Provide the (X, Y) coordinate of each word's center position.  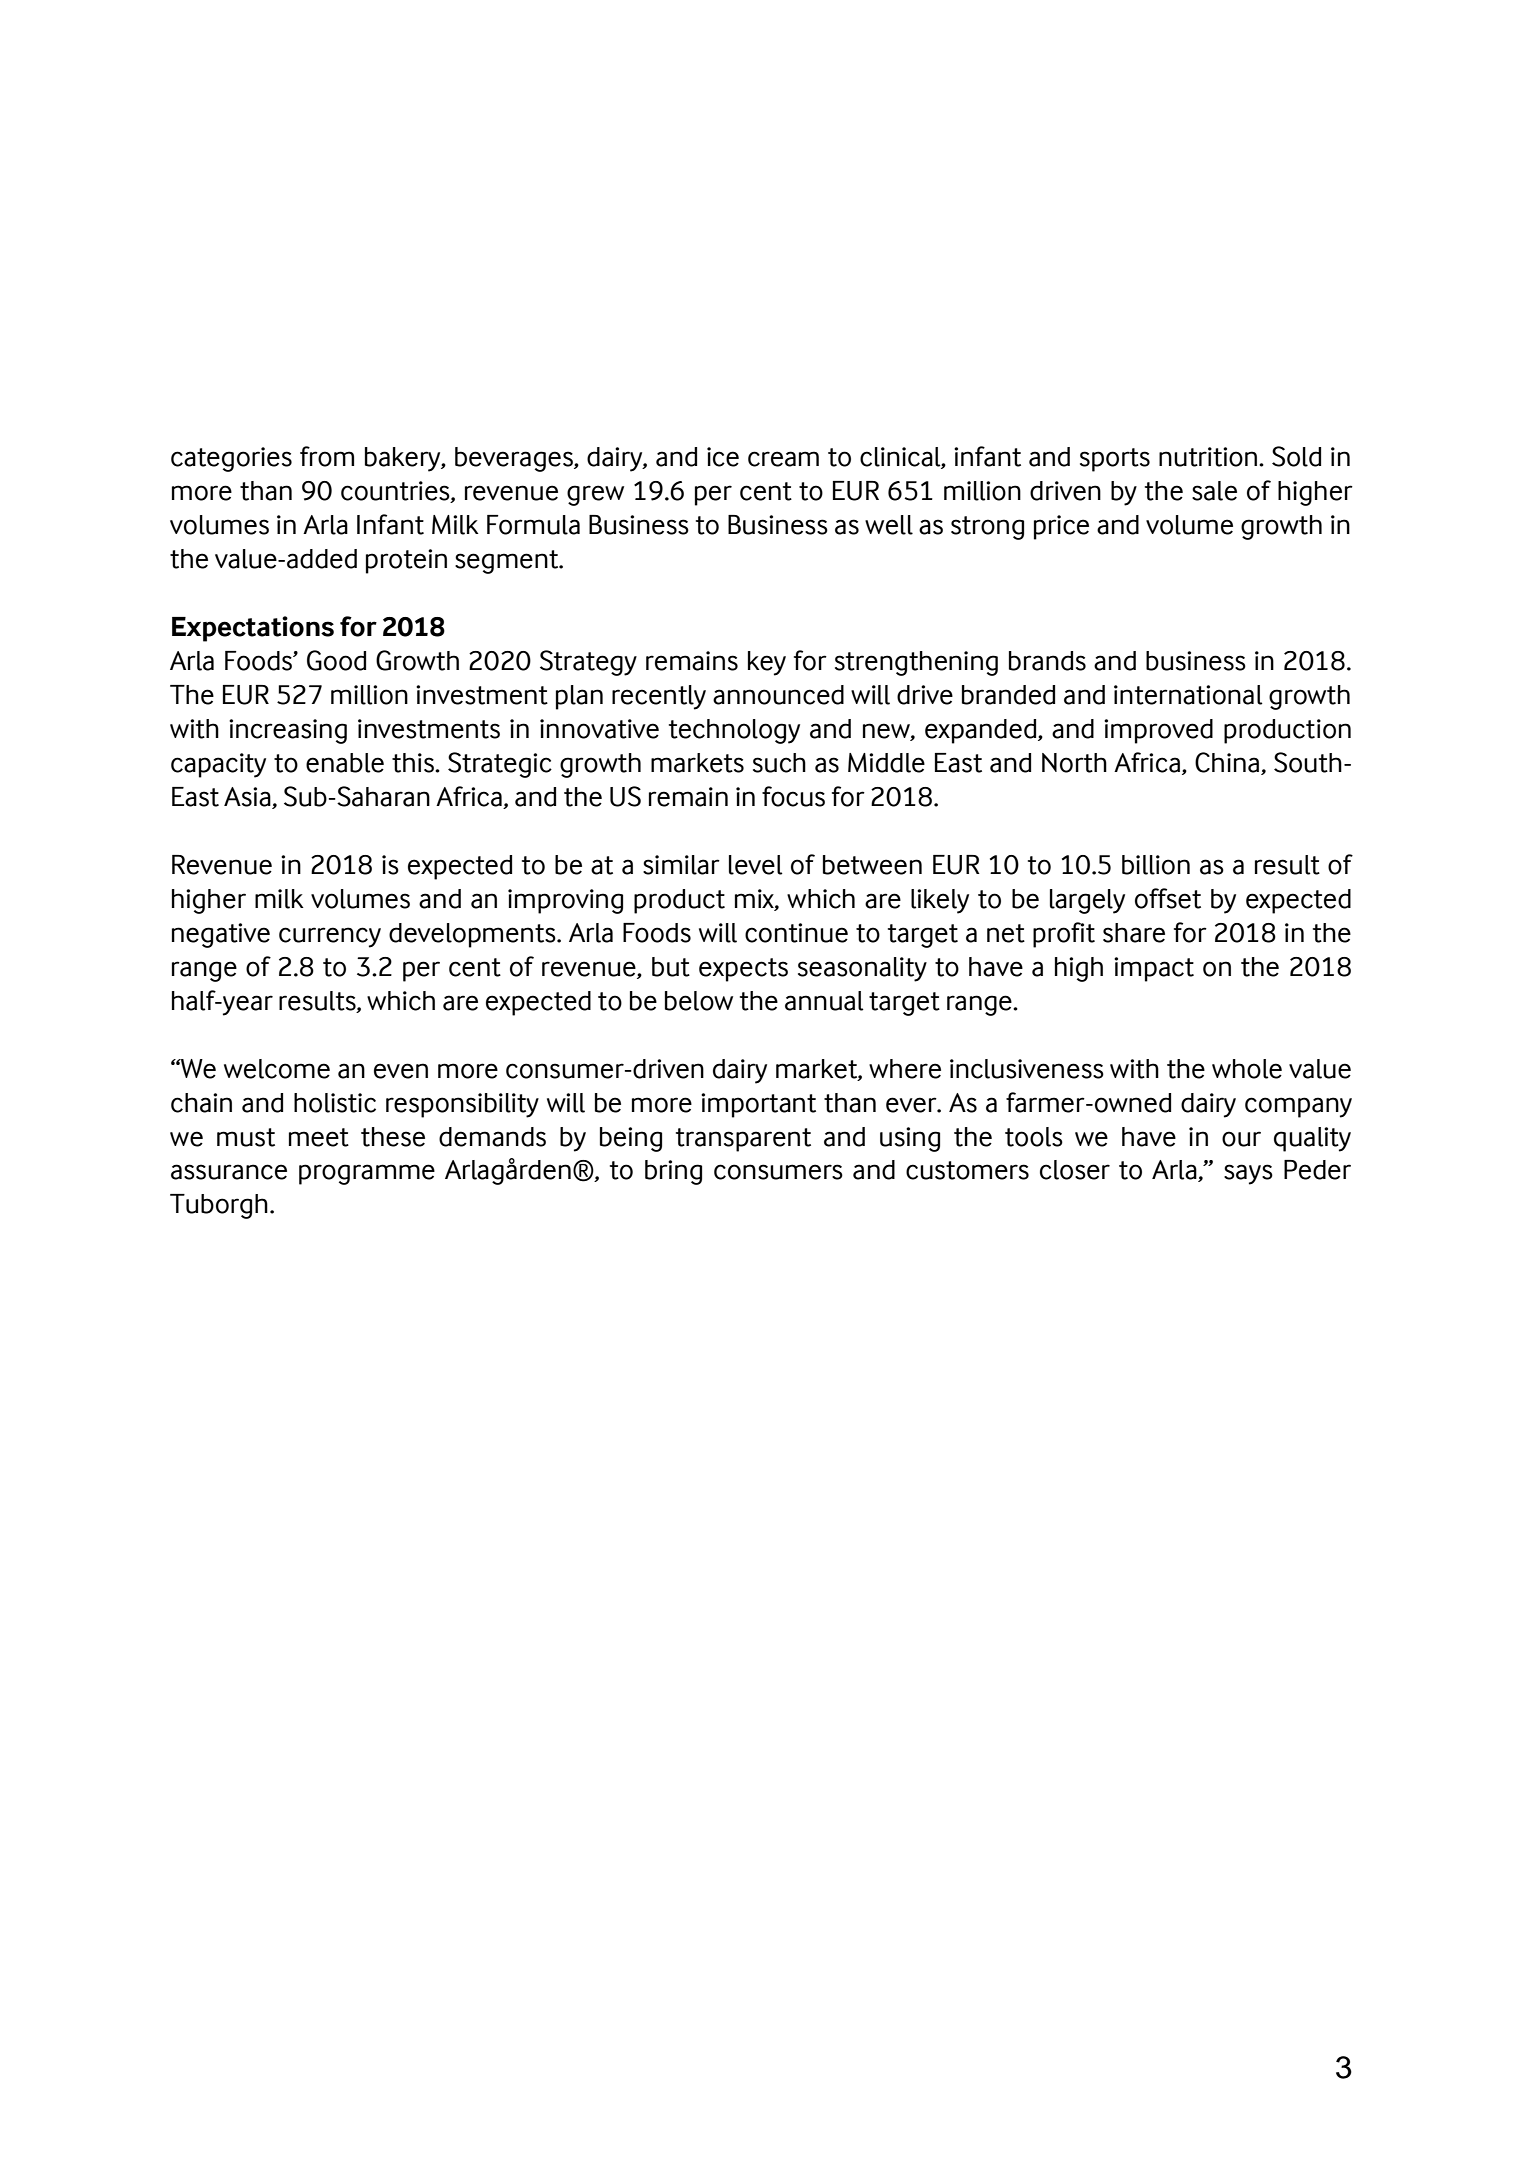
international (1188, 695)
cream (783, 459)
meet (319, 1137)
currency (330, 937)
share (1134, 933)
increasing (288, 731)
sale (1214, 491)
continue (796, 933)
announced (778, 695)
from (327, 456)
